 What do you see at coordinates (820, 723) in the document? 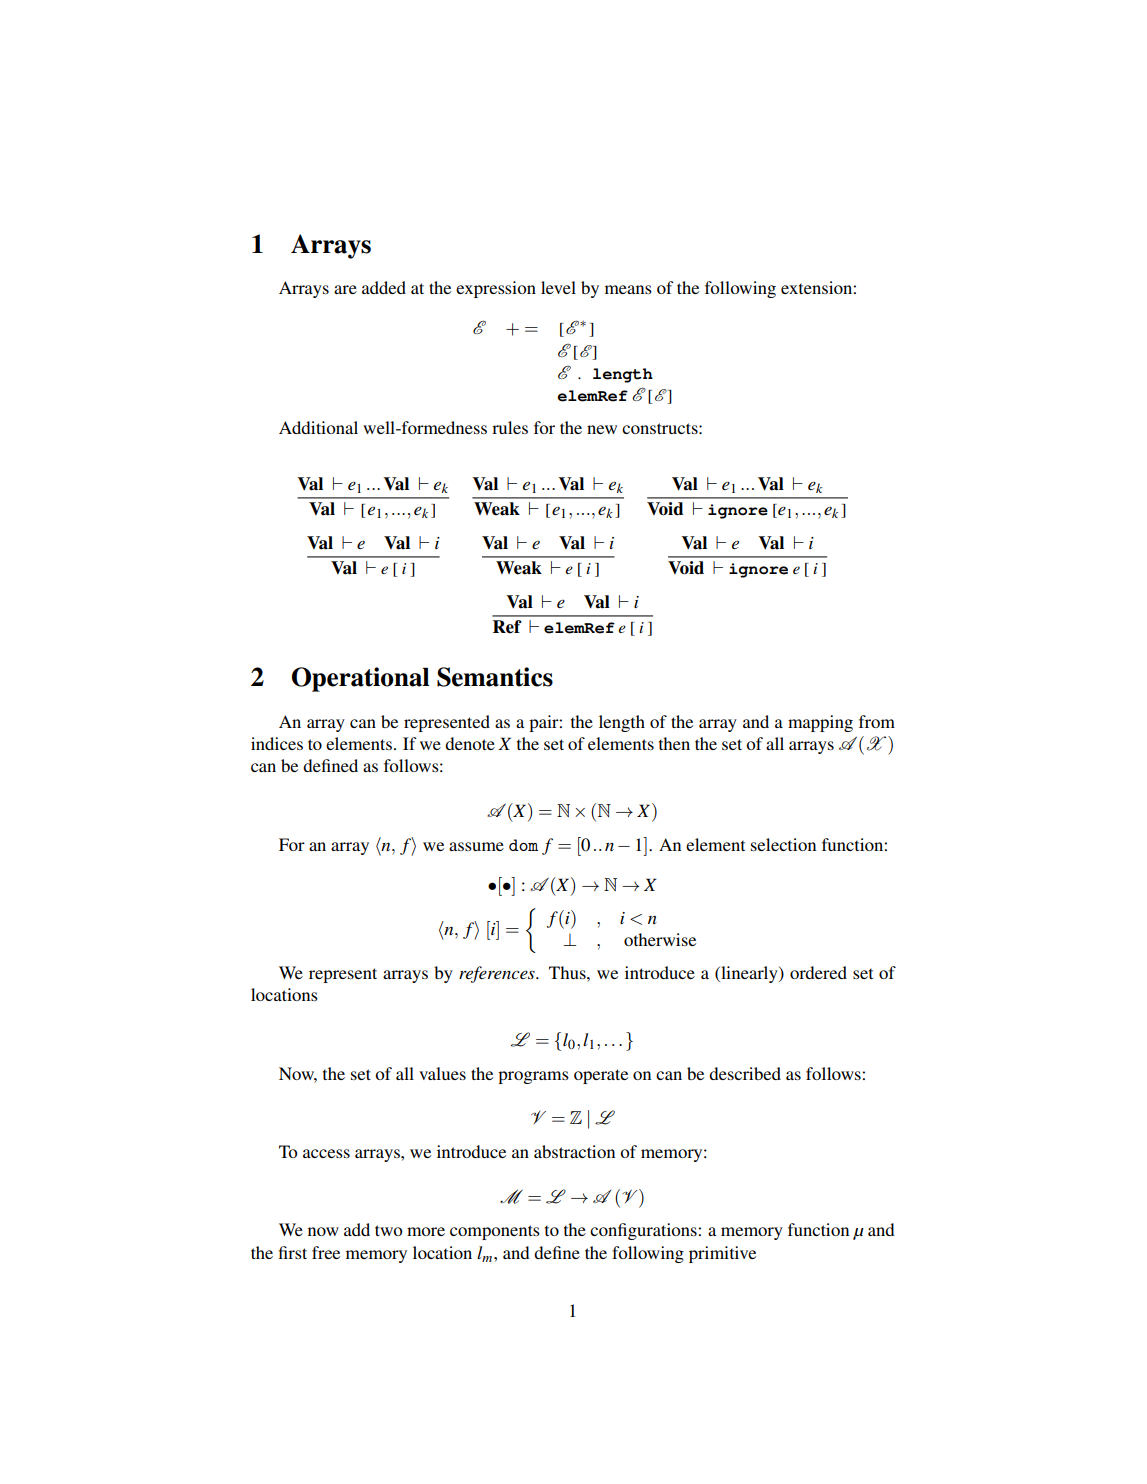
I see `mapping` at bounding box center [820, 723].
